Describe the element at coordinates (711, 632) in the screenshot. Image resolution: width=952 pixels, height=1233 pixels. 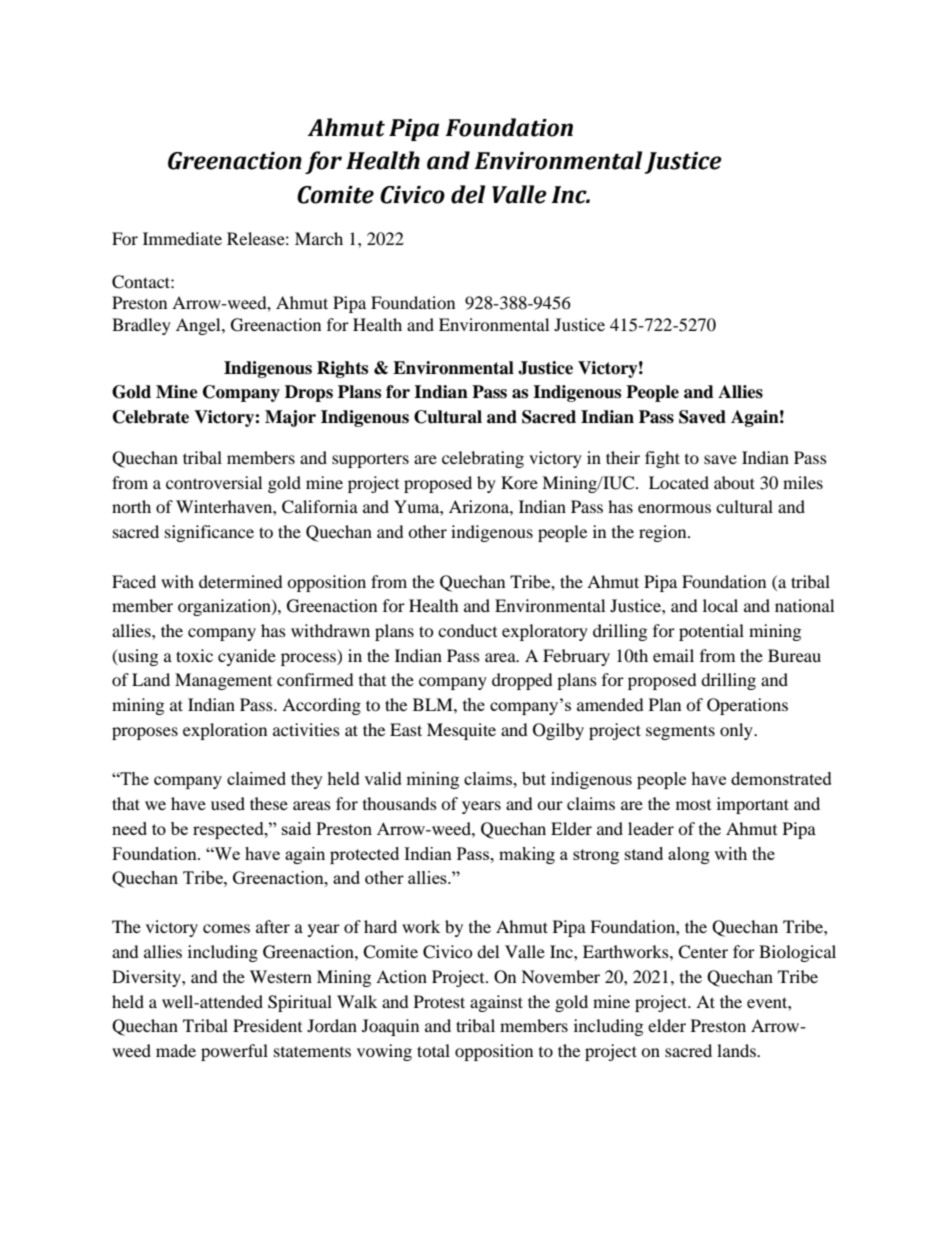
I see `potential` at that location.
